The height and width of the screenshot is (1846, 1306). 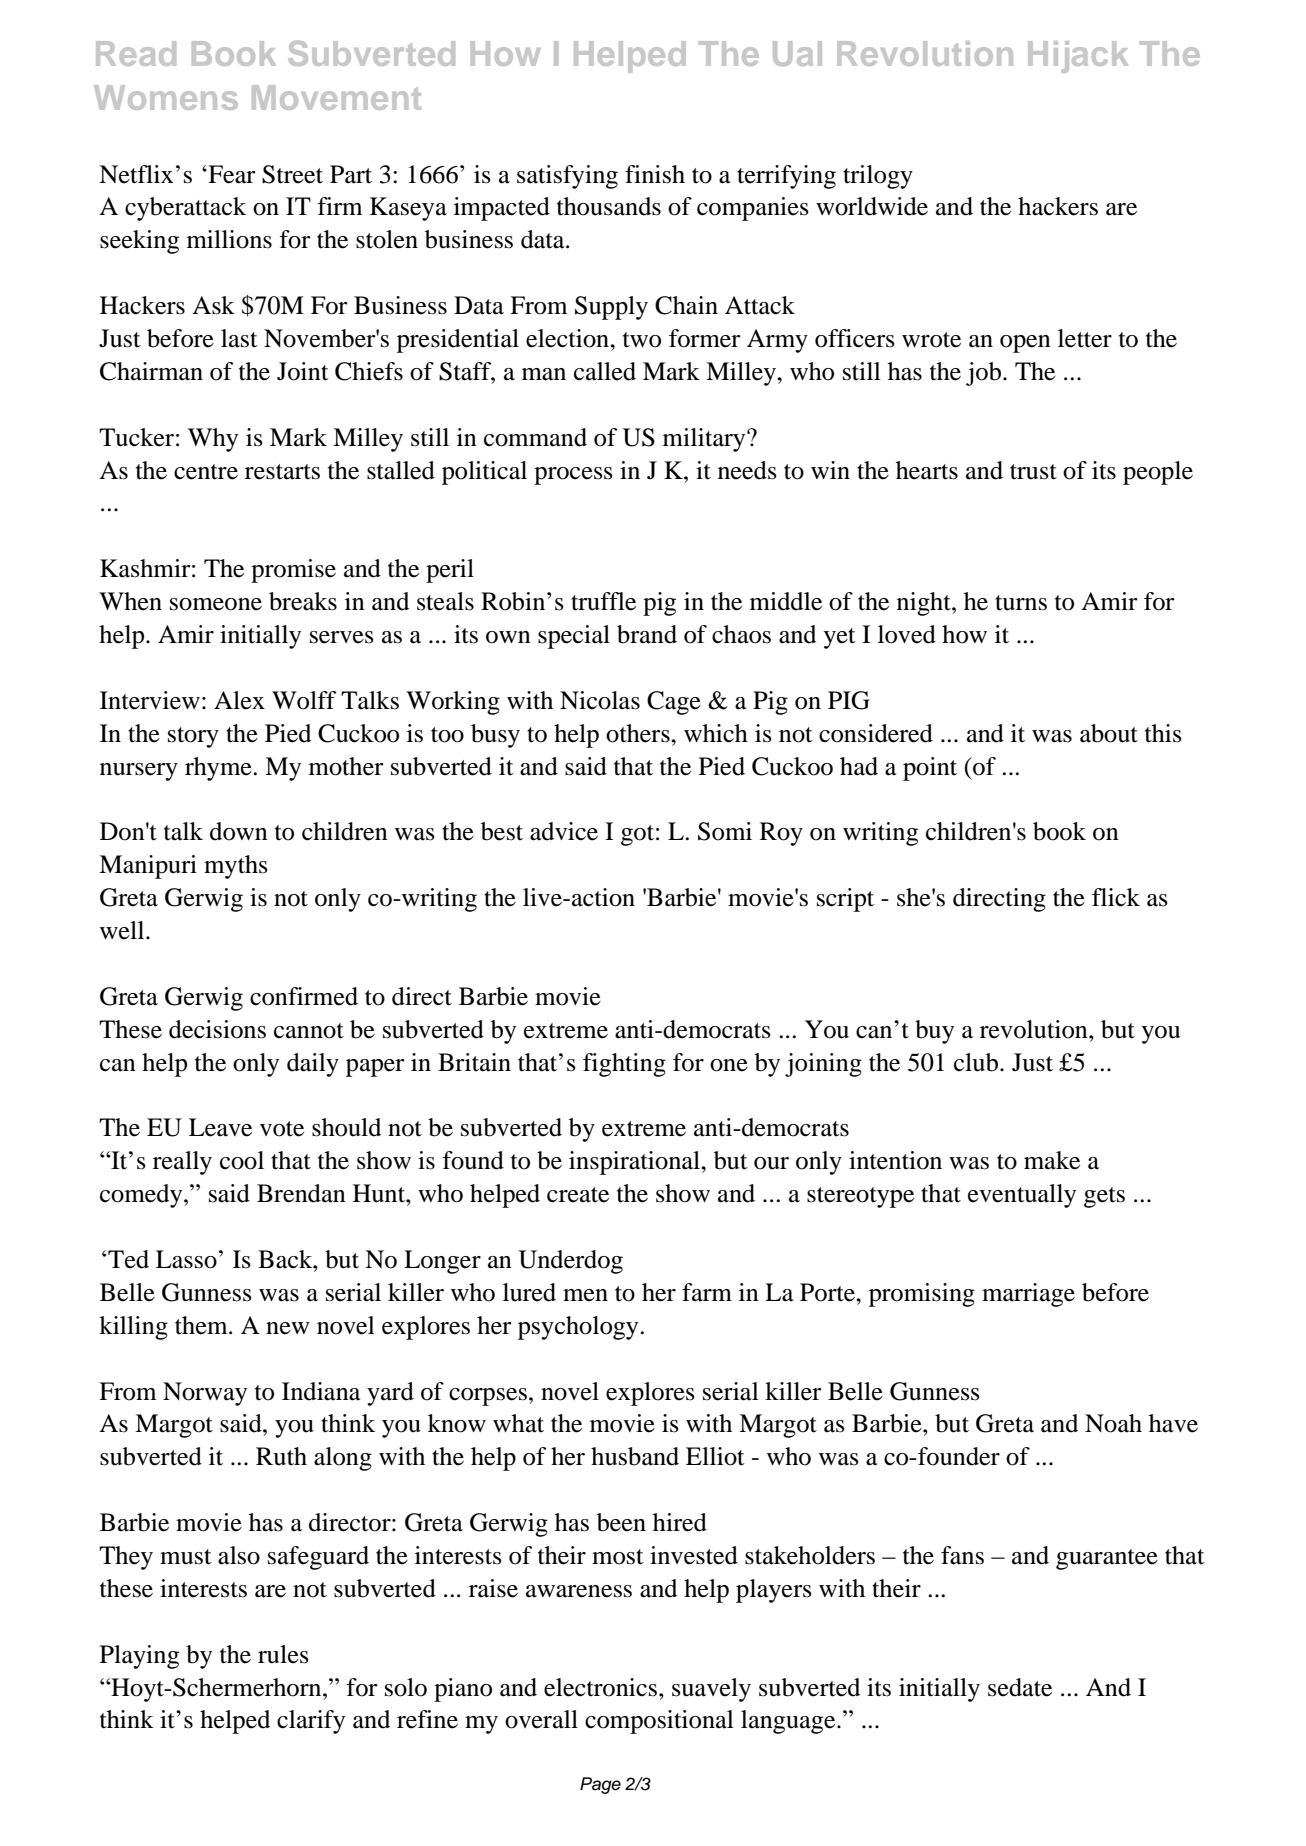 What do you see at coordinates (659, 1722) in the screenshot?
I see `compositional` at bounding box center [659, 1722].
